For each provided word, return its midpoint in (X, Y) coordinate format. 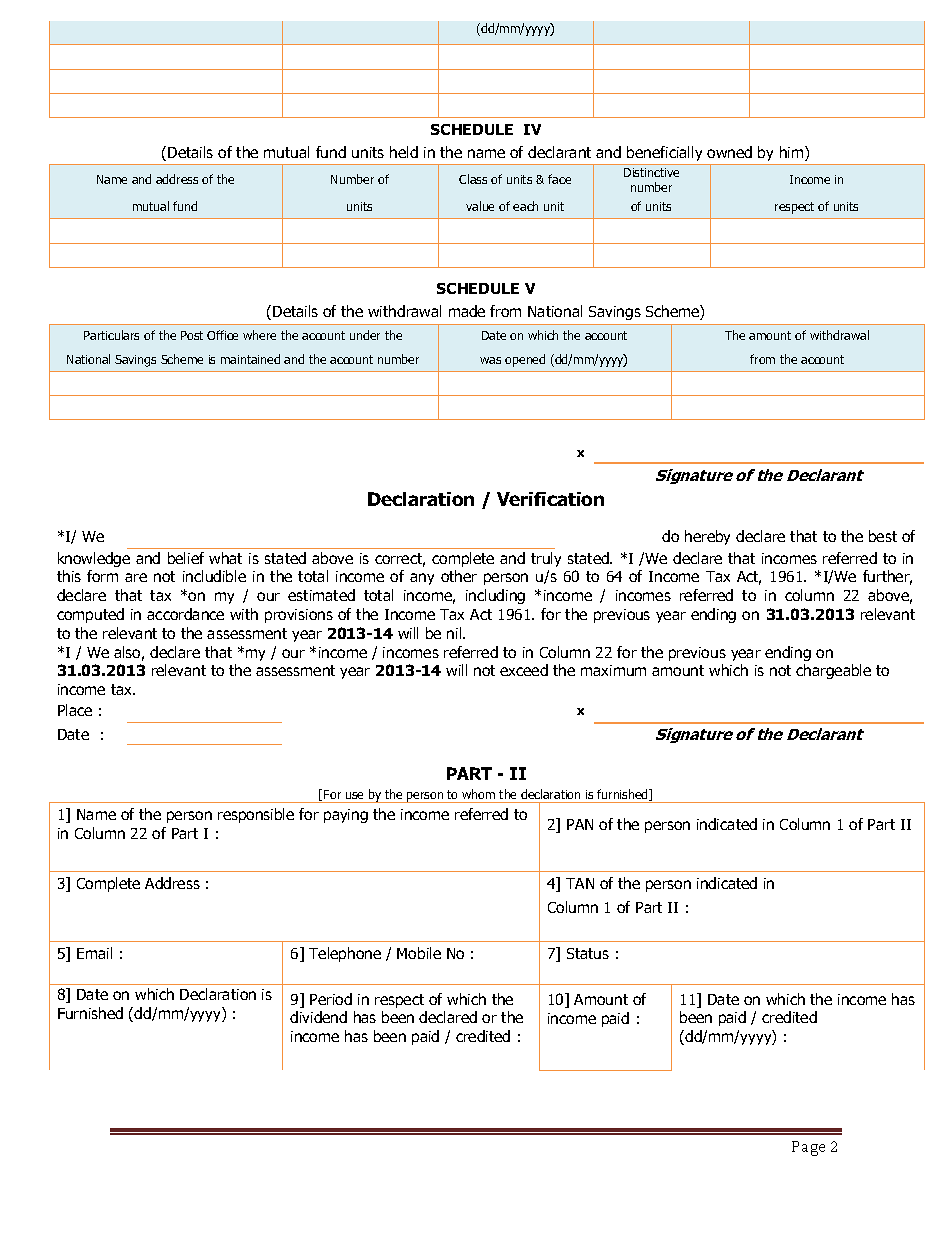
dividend (318, 1017)
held (404, 152)
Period (331, 999)
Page (808, 1148)
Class (473, 179)
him (793, 153)
